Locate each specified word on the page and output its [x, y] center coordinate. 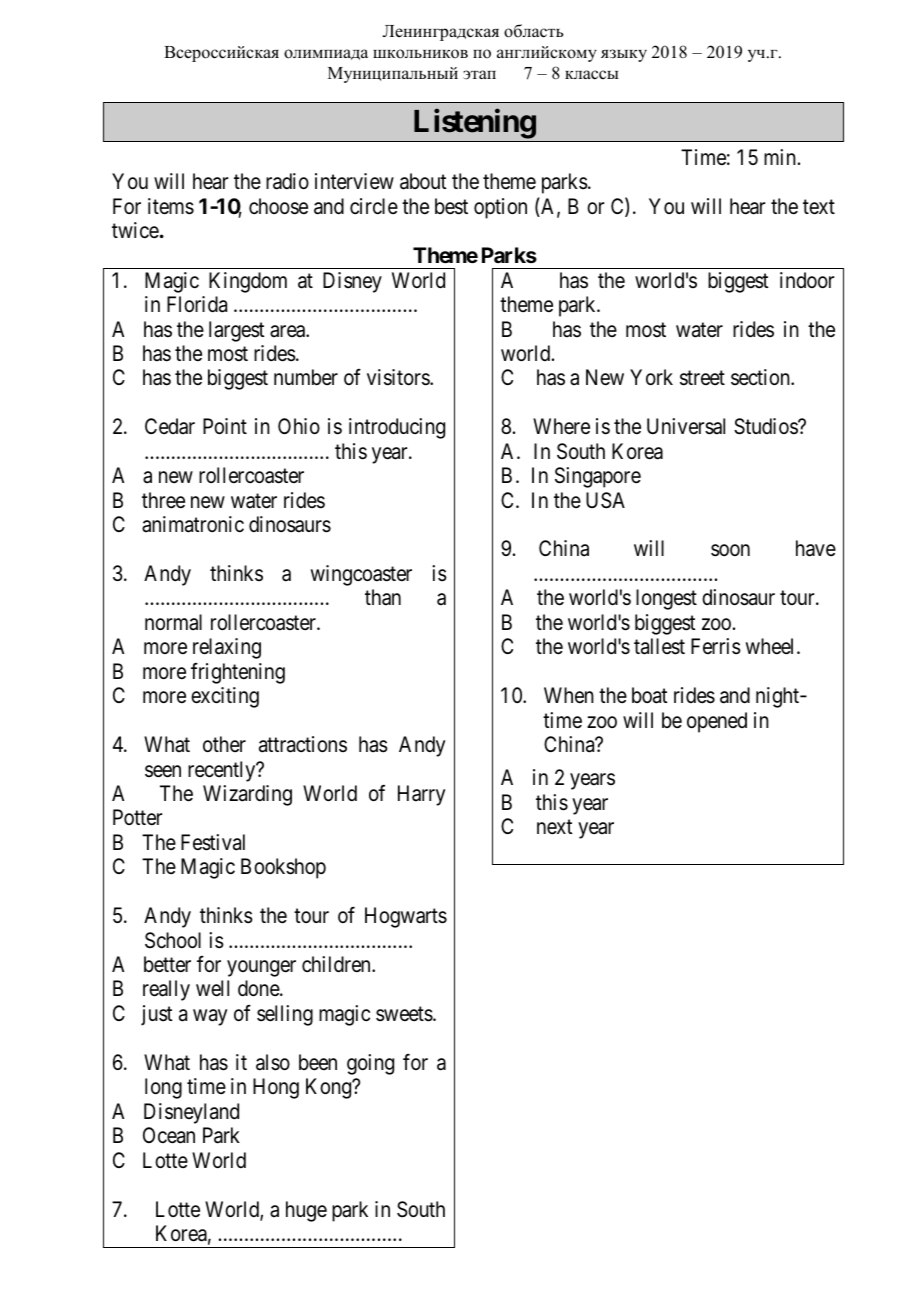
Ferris [716, 646]
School [173, 940]
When [569, 695]
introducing [397, 428]
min [780, 157]
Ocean [169, 1135]
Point [225, 426]
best [451, 206]
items [171, 206]
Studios [766, 426]
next [555, 827]
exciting [225, 697]
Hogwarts [406, 917]
